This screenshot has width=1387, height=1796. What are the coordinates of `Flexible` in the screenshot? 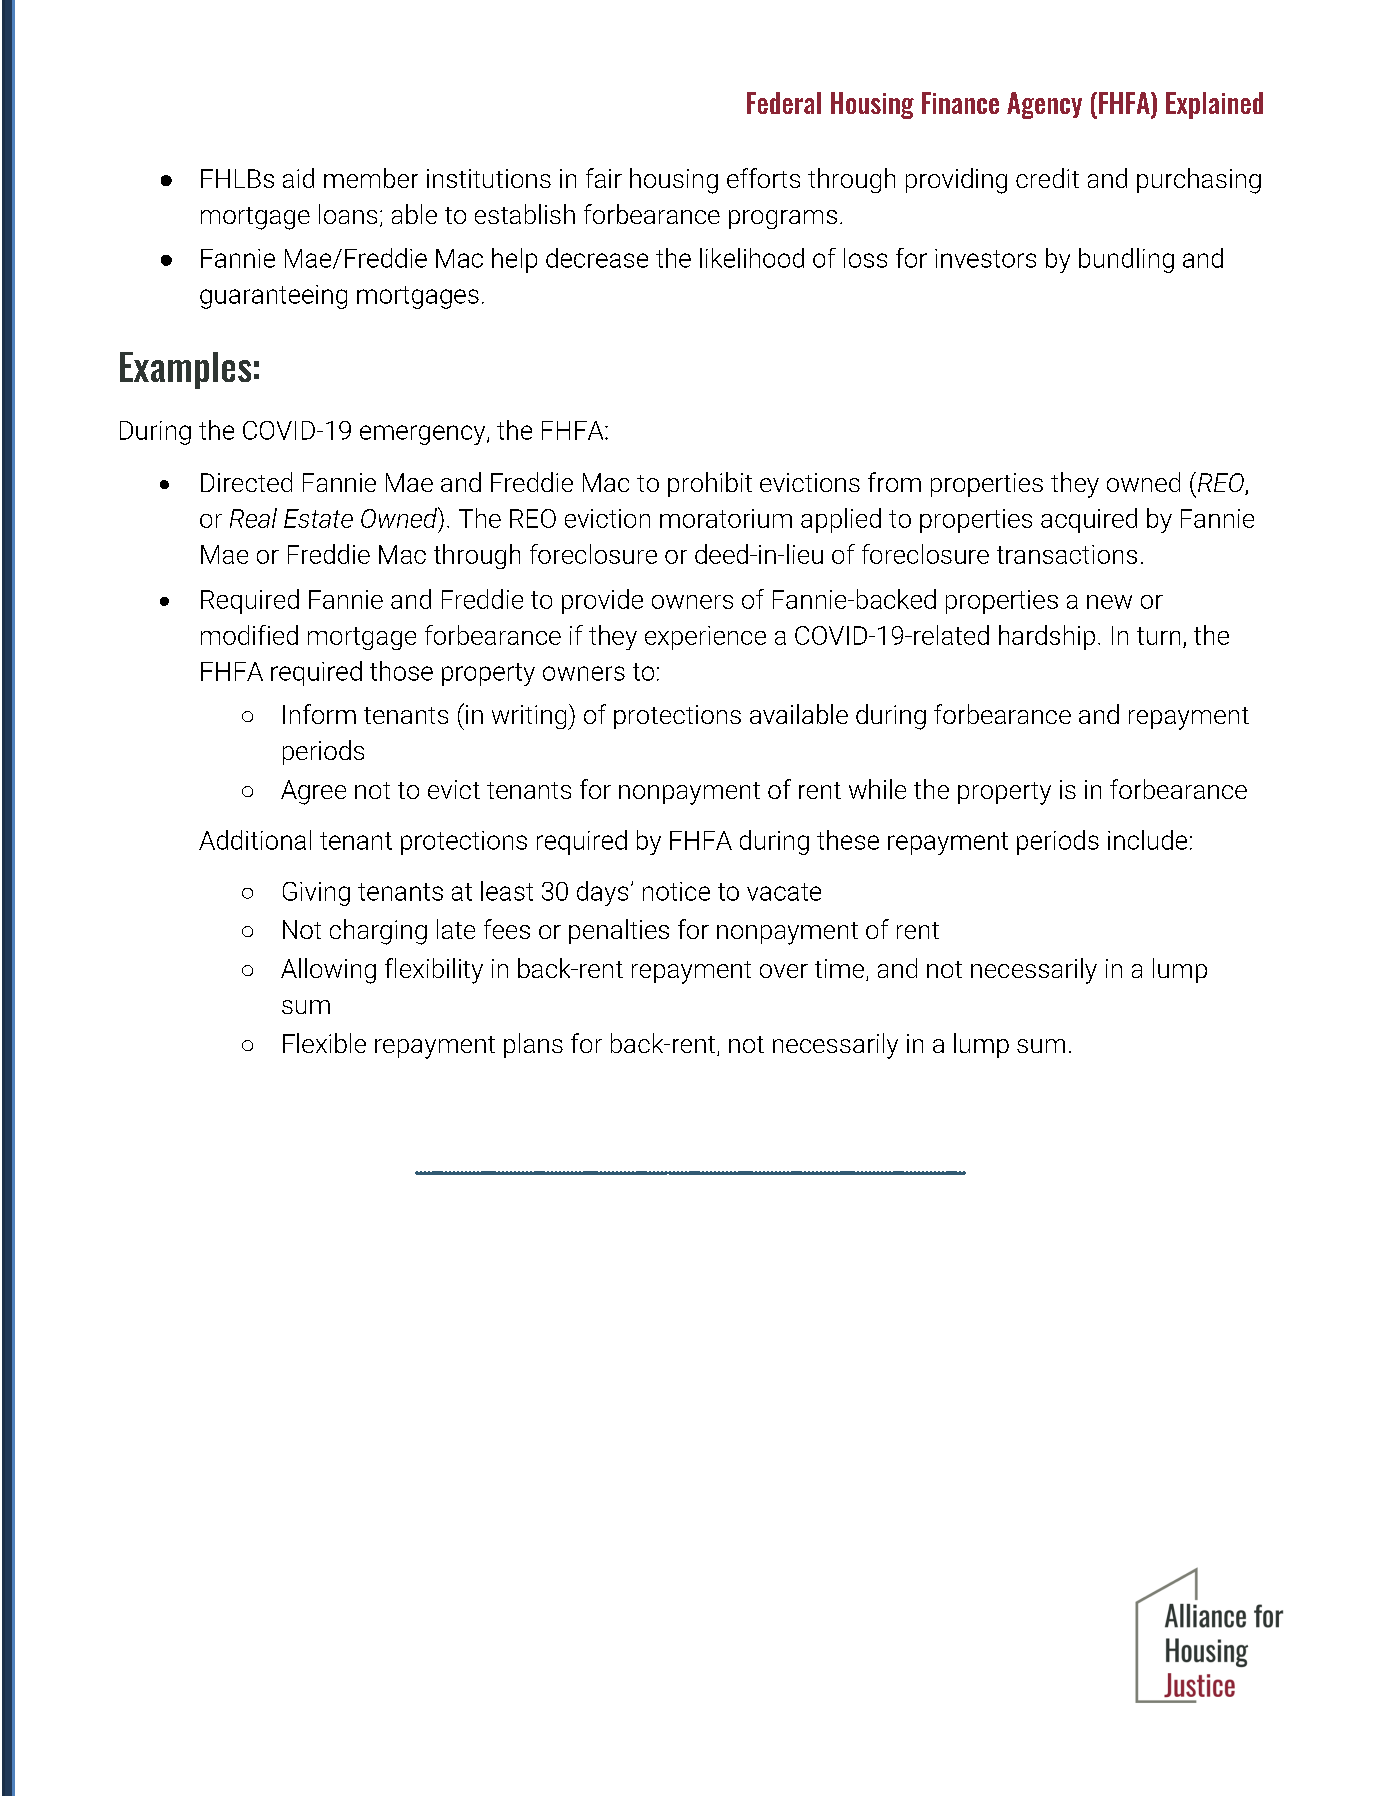 It's located at (324, 1043).
